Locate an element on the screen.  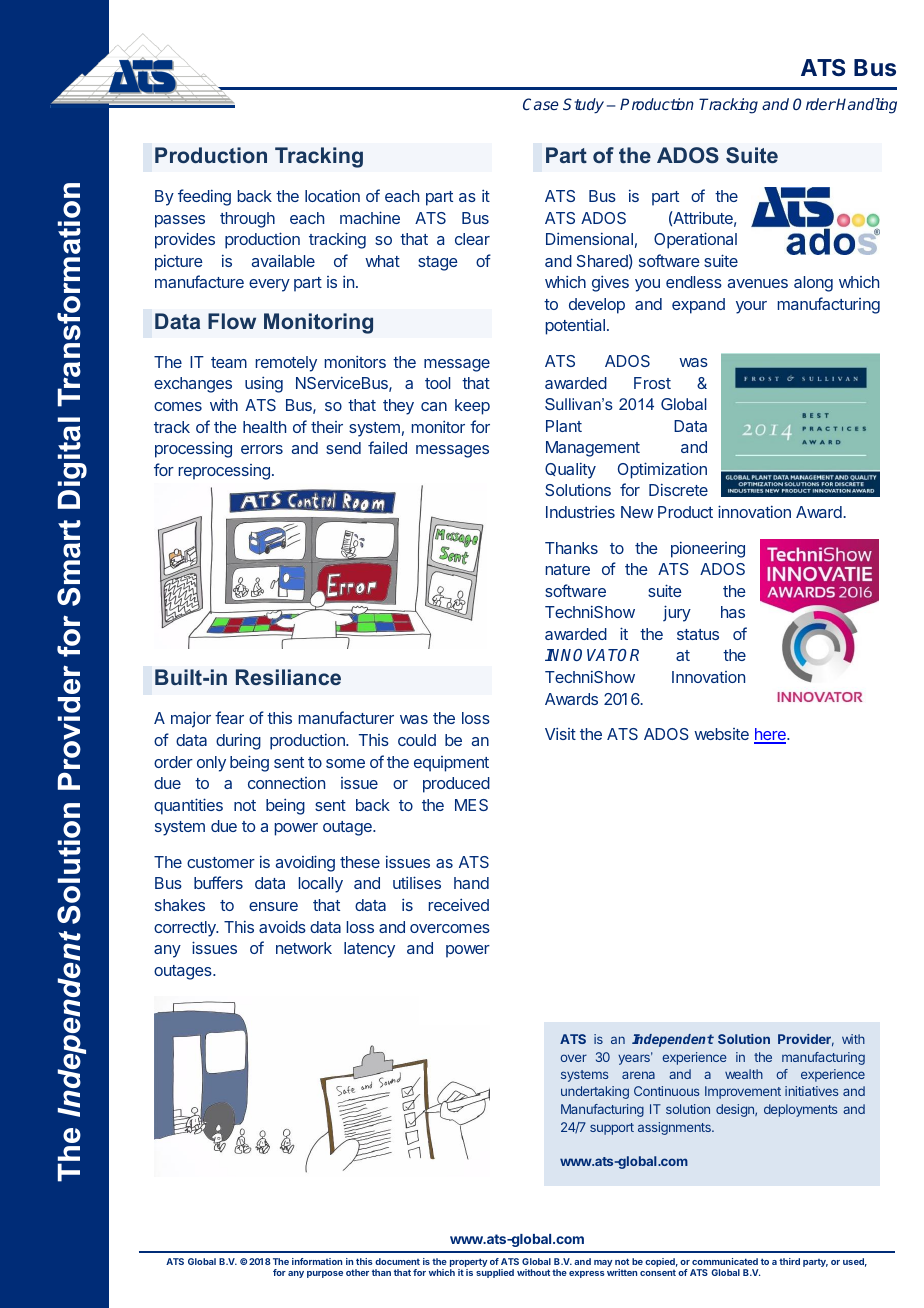
pioneering is located at coordinates (708, 549).
